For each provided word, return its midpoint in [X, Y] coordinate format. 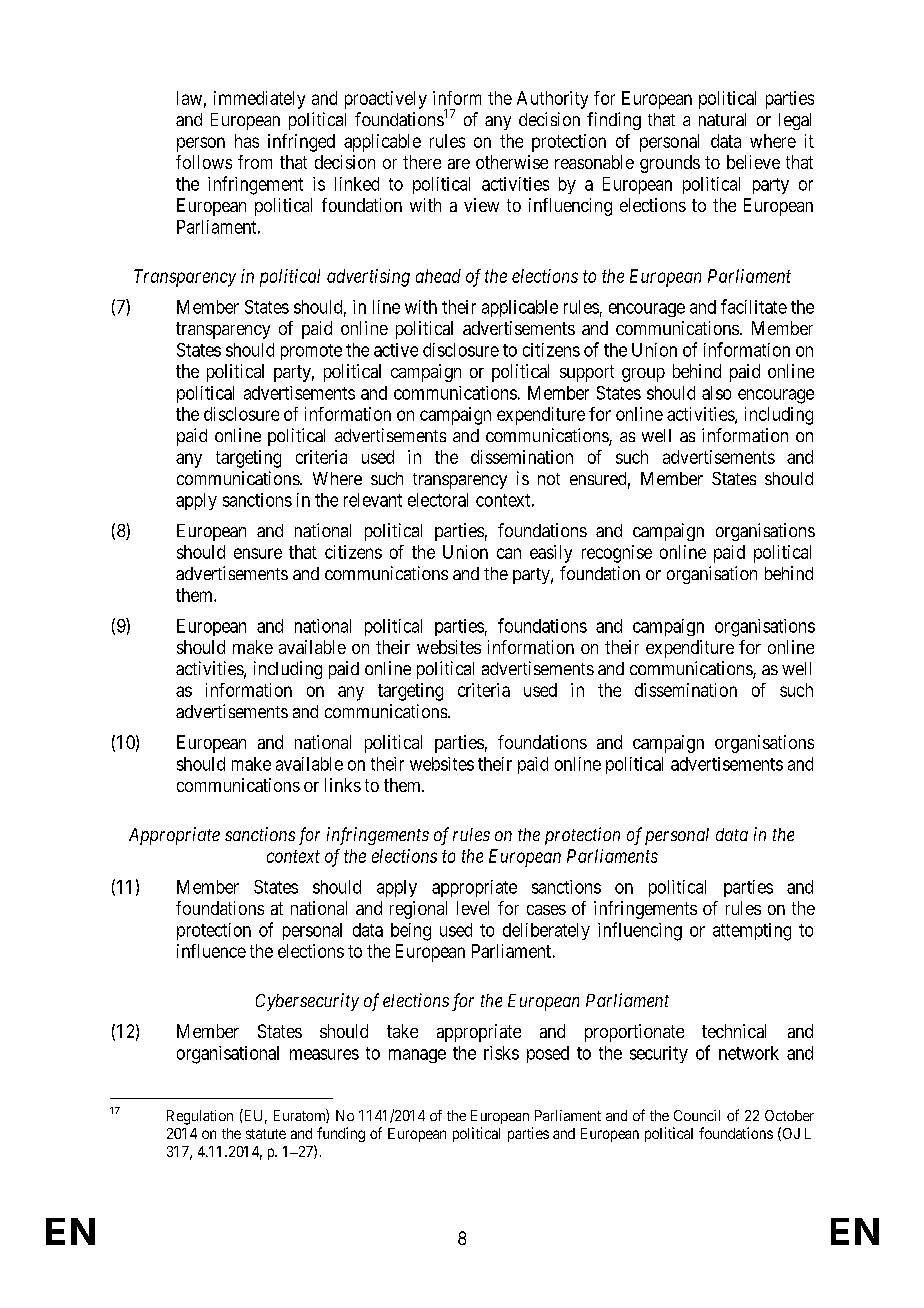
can [509, 553]
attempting [752, 932]
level [473, 908]
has [247, 141]
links [343, 785]
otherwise [512, 162]
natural [722, 119]
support [587, 373]
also [716, 393]
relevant [373, 500]
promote [311, 352]
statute [266, 1134]
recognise [617, 554]
